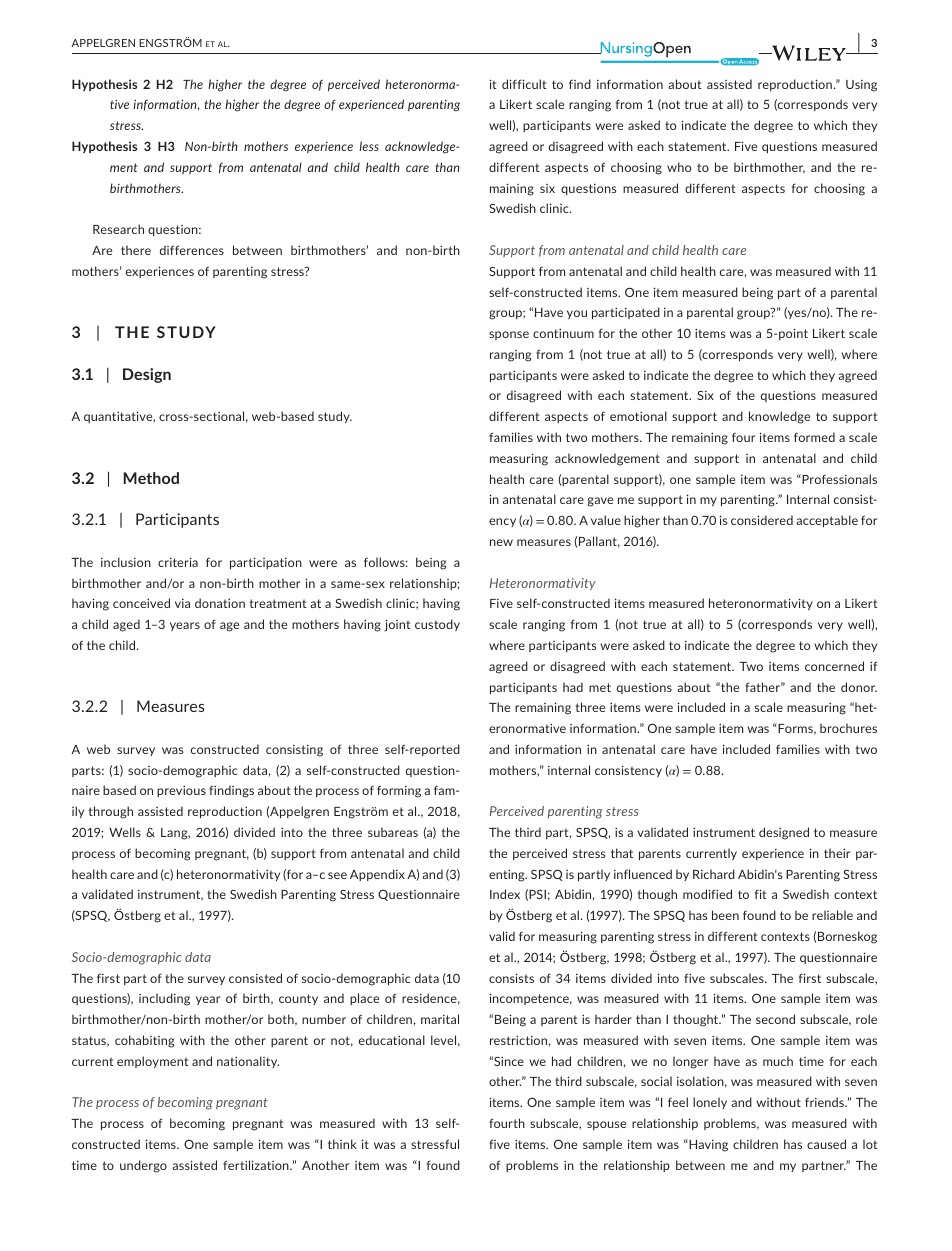 This image has width=952, height=1251. I want to click on Method, so click(151, 478).
